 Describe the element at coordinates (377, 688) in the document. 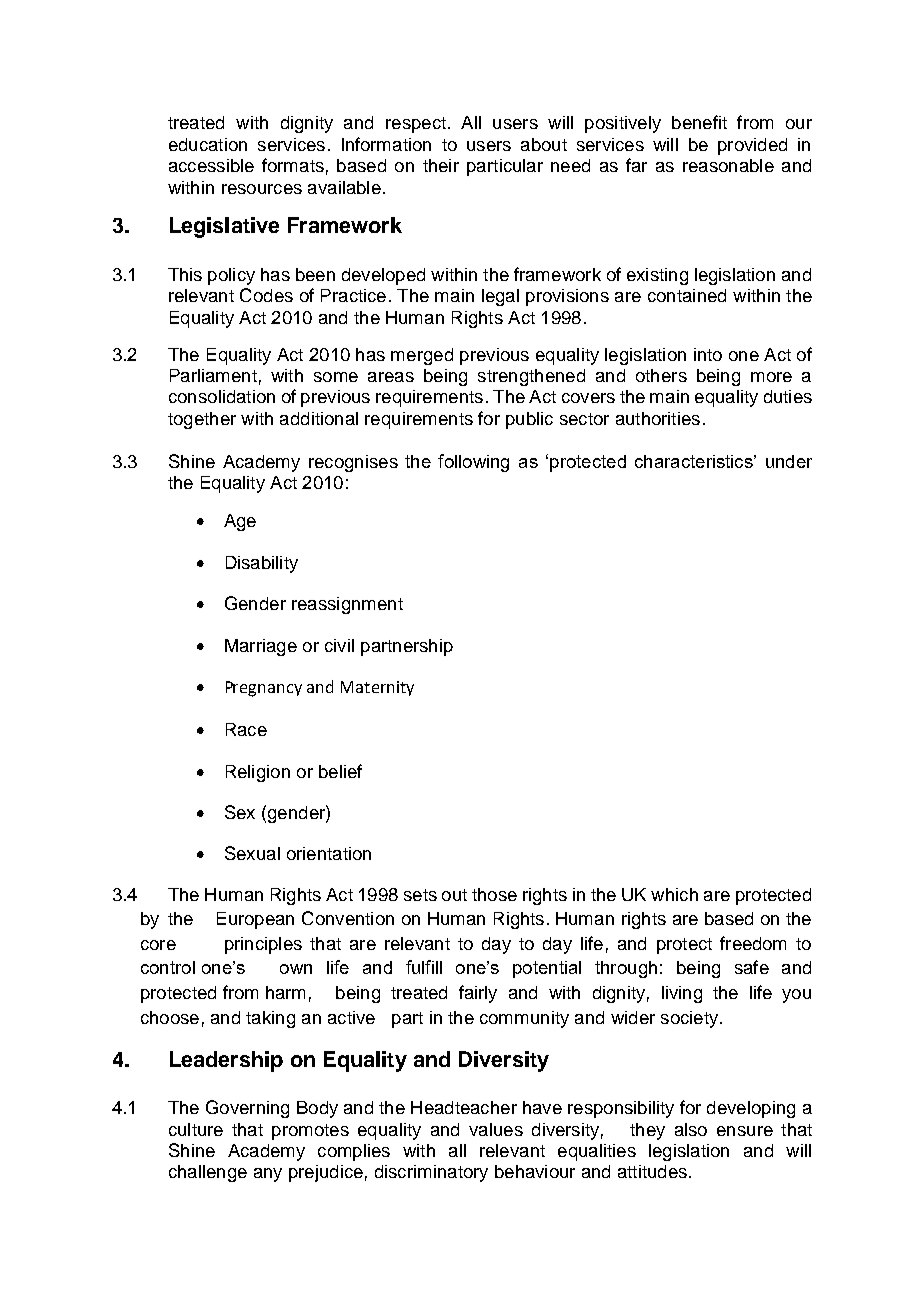

I see `Maternity` at that location.
